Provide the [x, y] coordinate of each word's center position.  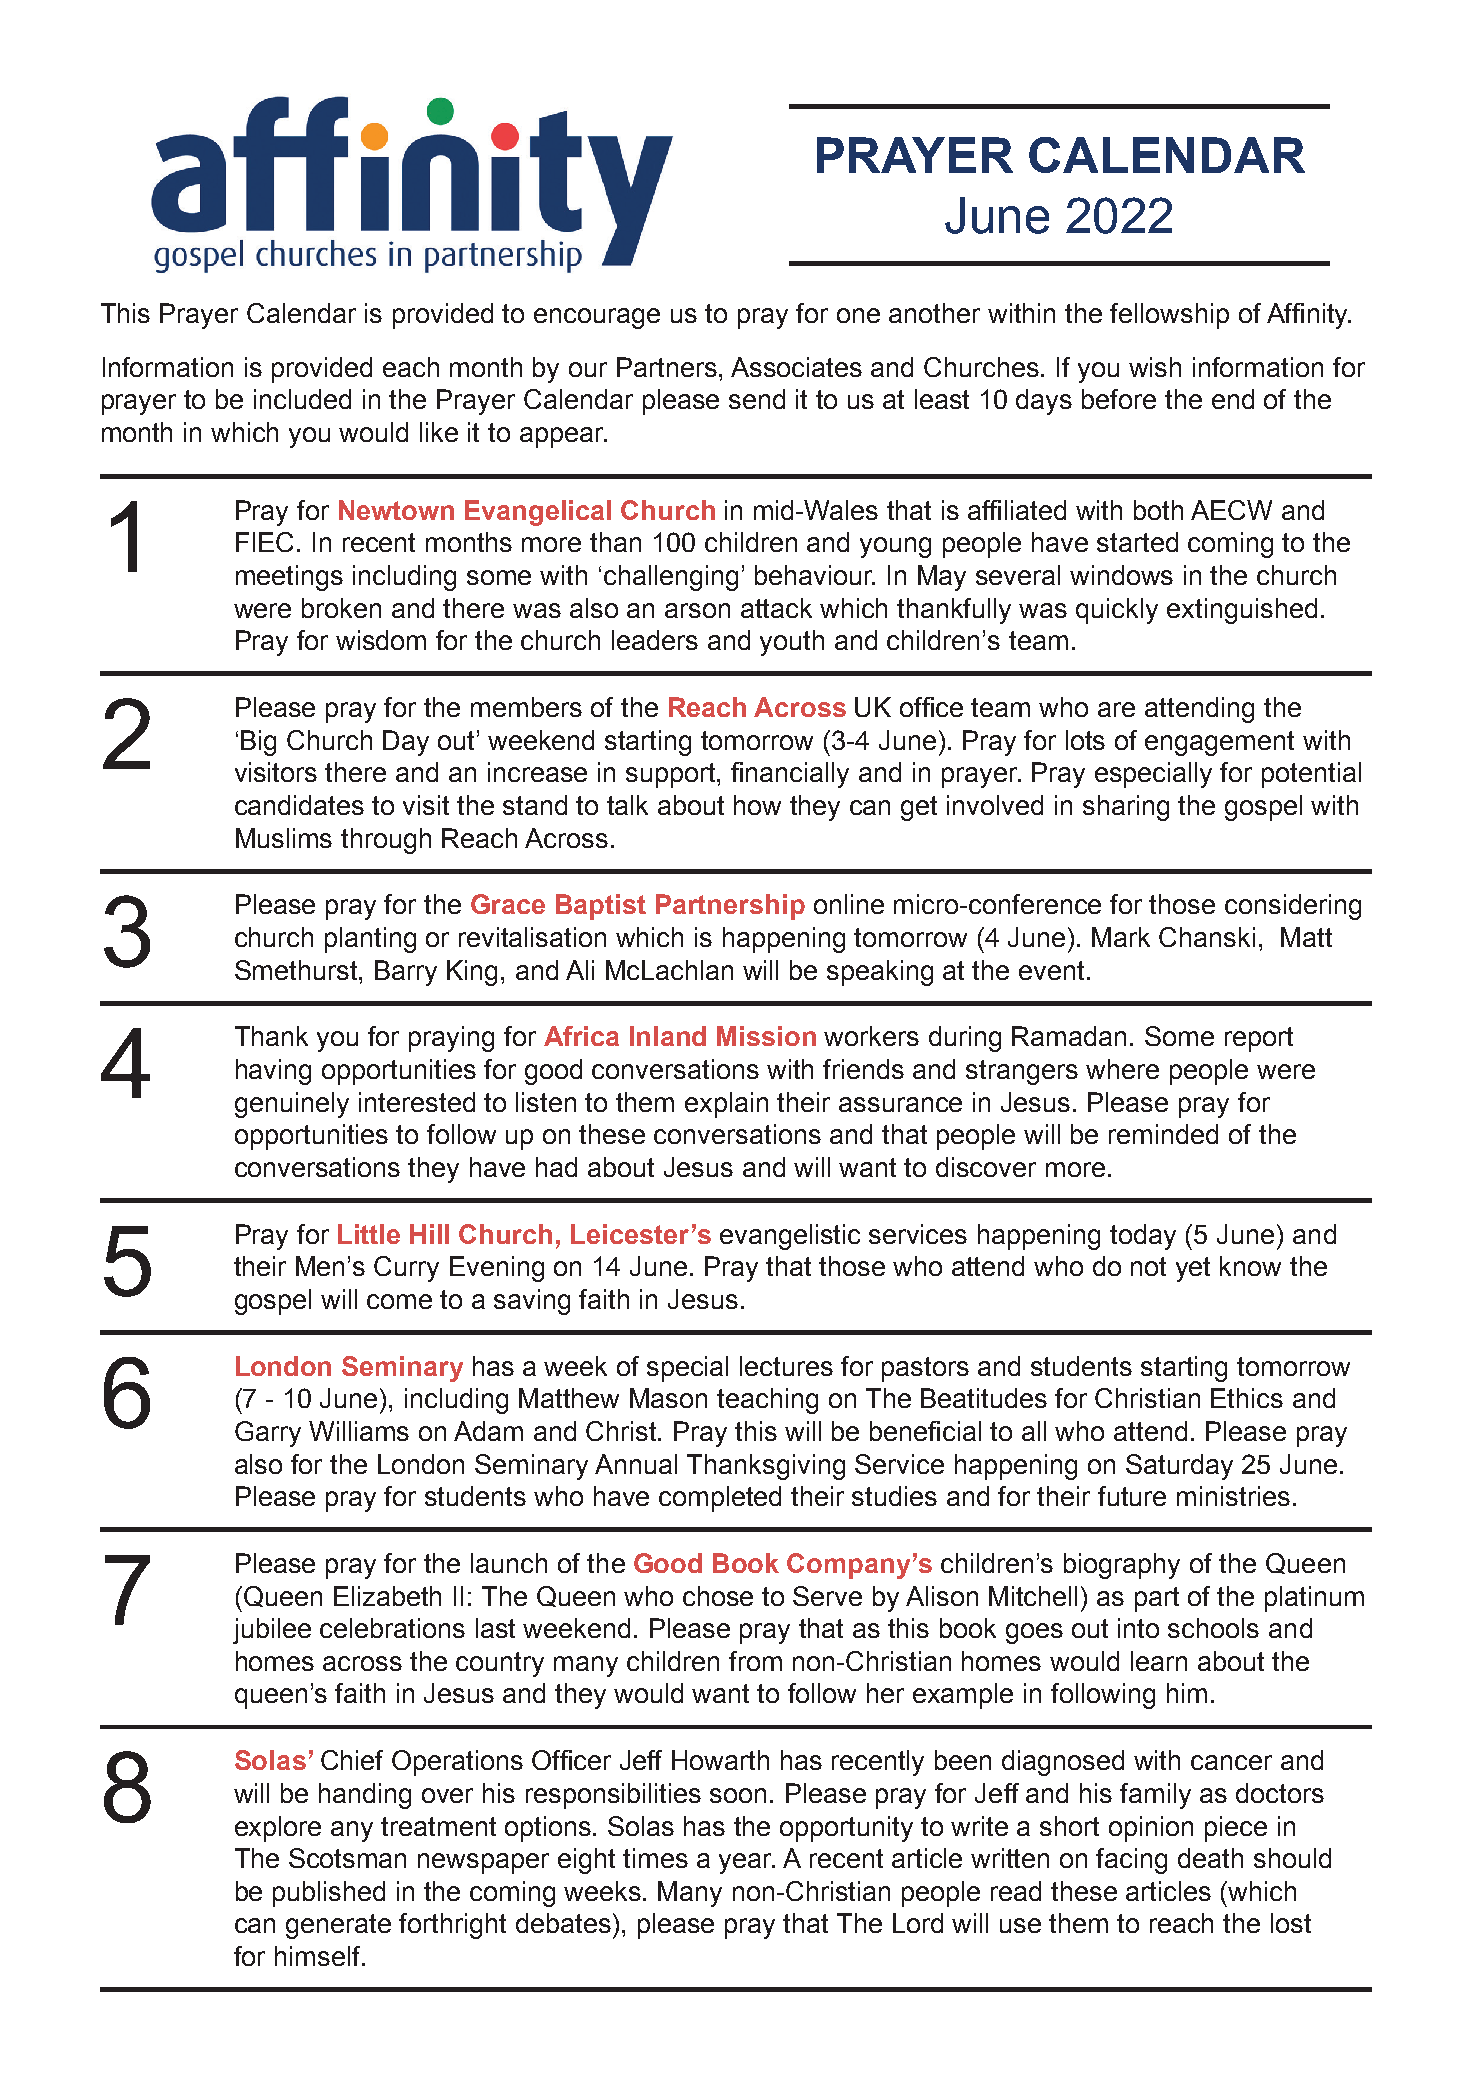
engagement [1219, 743]
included [302, 399]
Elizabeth [387, 1596]
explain [726, 1105]
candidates [299, 805]
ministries [1233, 1496]
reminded [1163, 1134]
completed [720, 1499]
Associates [796, 367]
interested [417, 1102]
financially [790, 775]
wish [1155, 367]
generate [338, 1926]
